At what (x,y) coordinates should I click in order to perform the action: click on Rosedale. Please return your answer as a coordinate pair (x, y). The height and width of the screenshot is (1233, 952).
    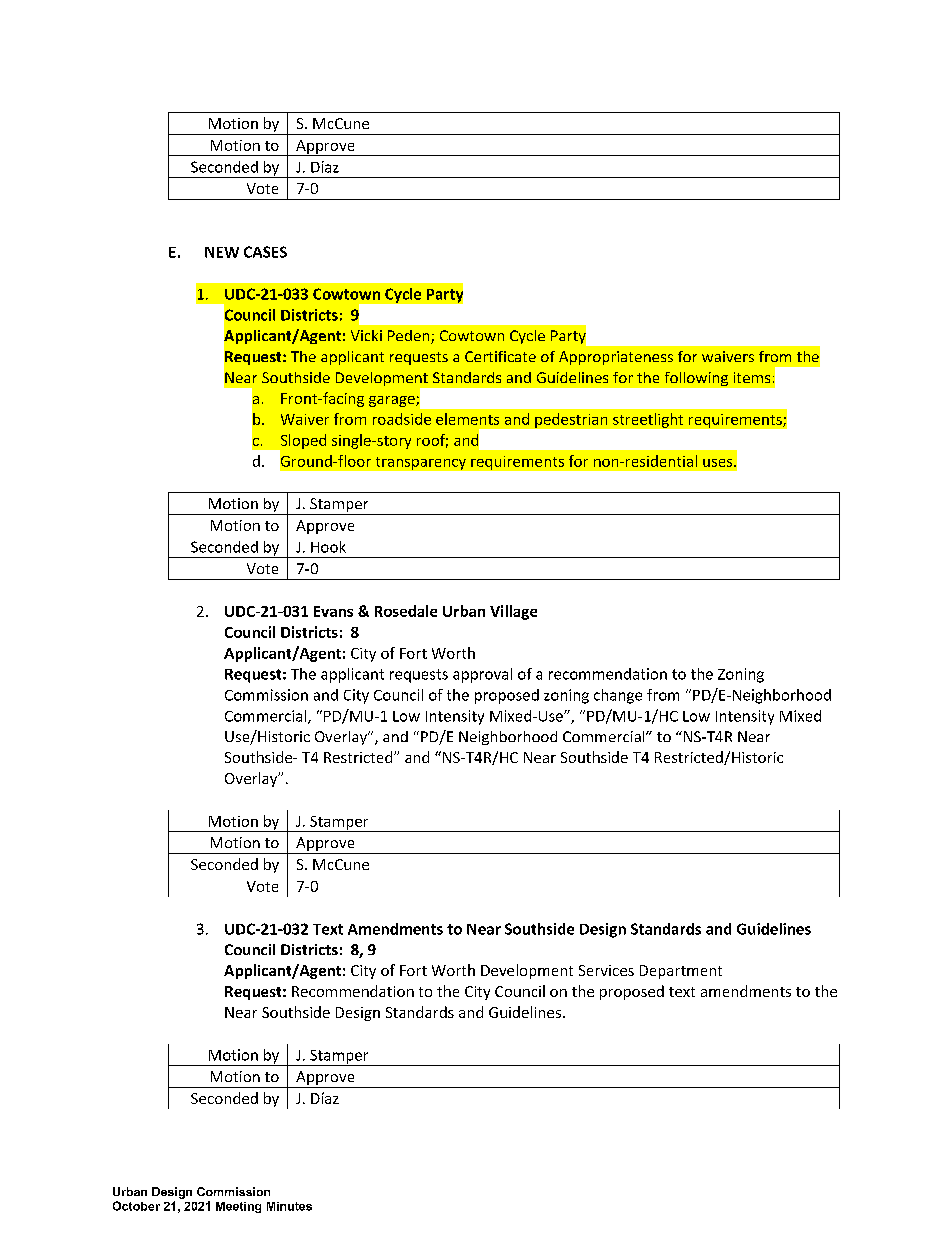
    Looking at the image, I should click on (406, 611).
